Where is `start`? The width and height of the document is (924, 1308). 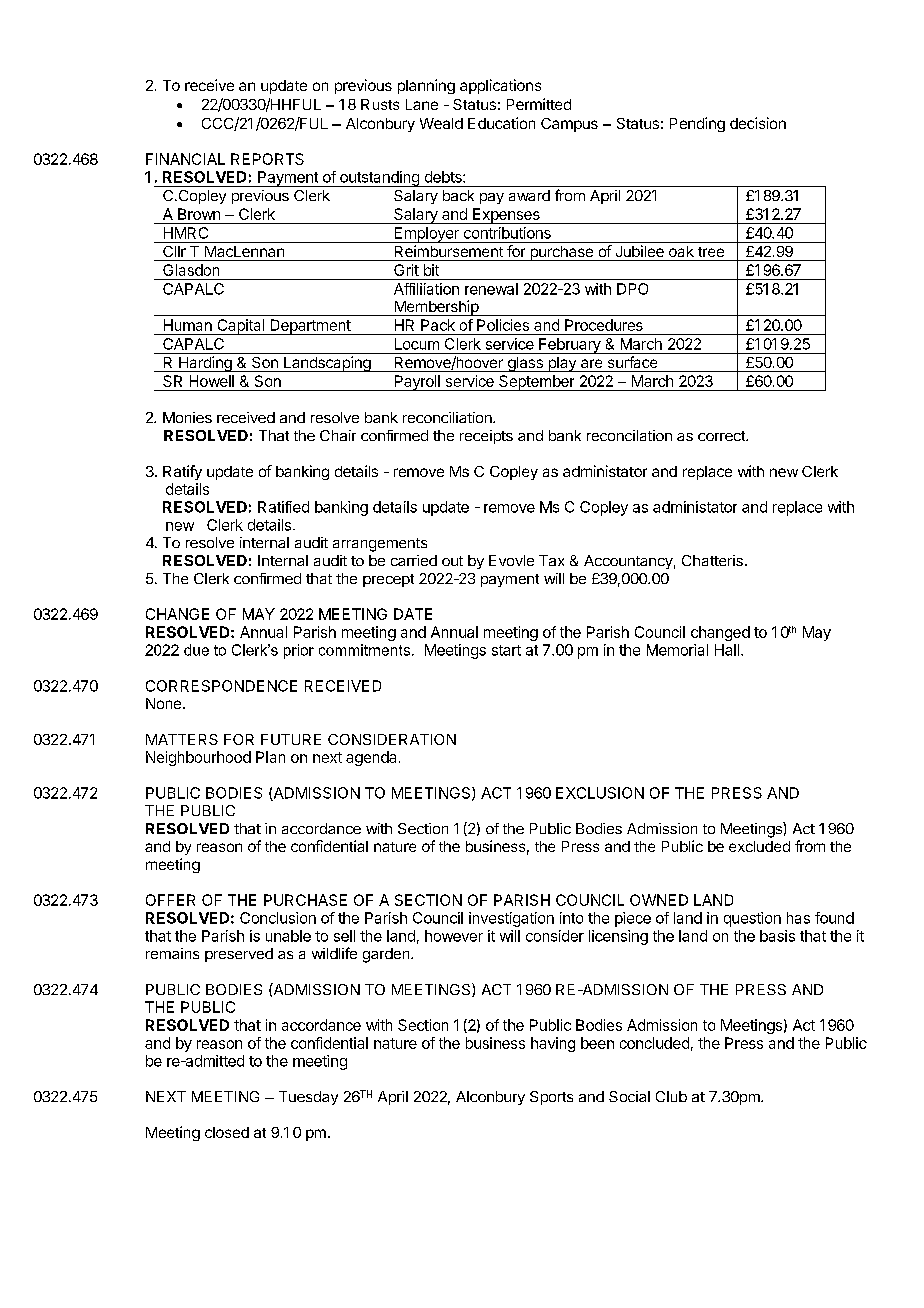 start is located at coordinates (506, 650).
